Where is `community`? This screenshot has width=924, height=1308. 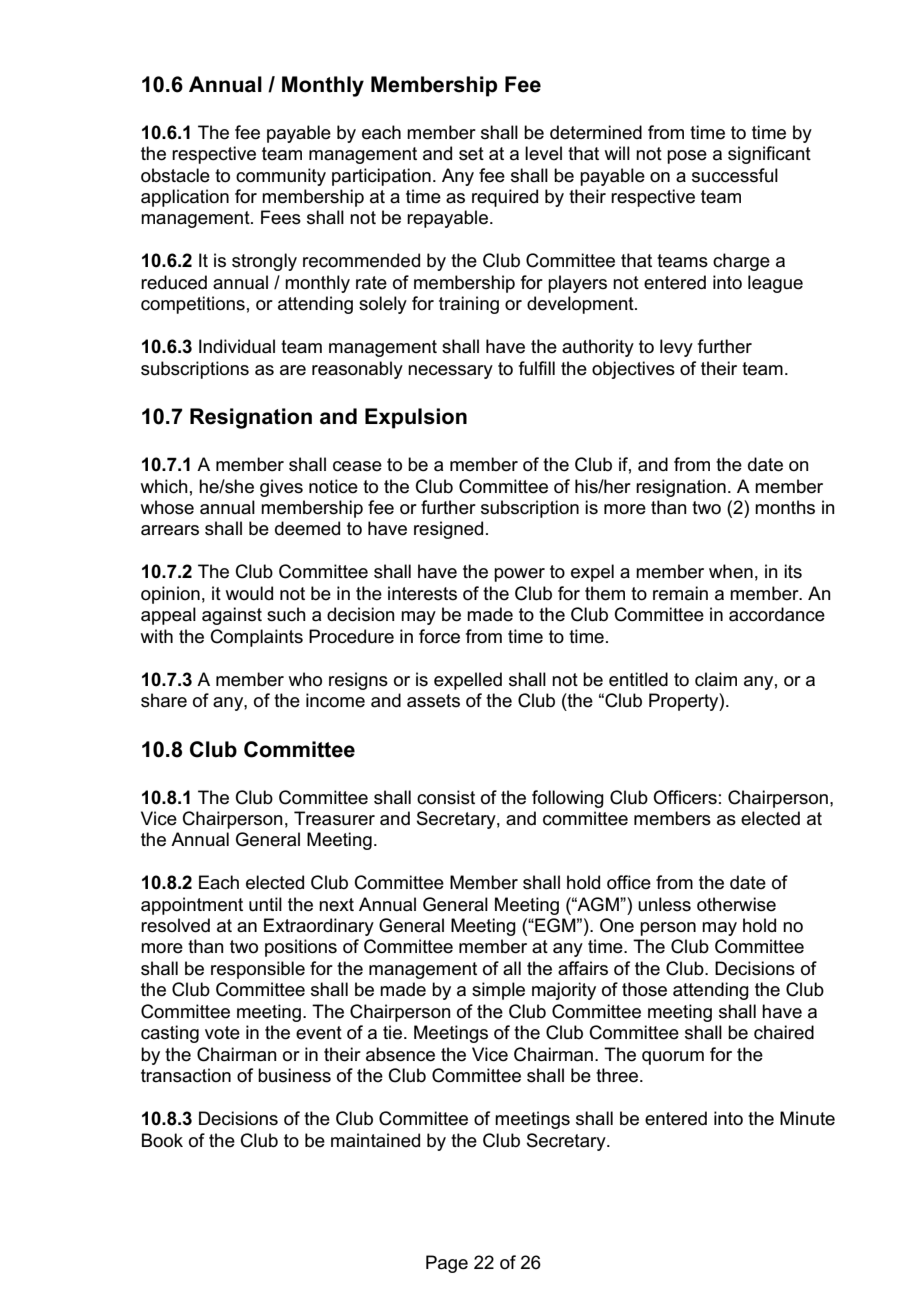 community is located at coordinates (281, 177).
